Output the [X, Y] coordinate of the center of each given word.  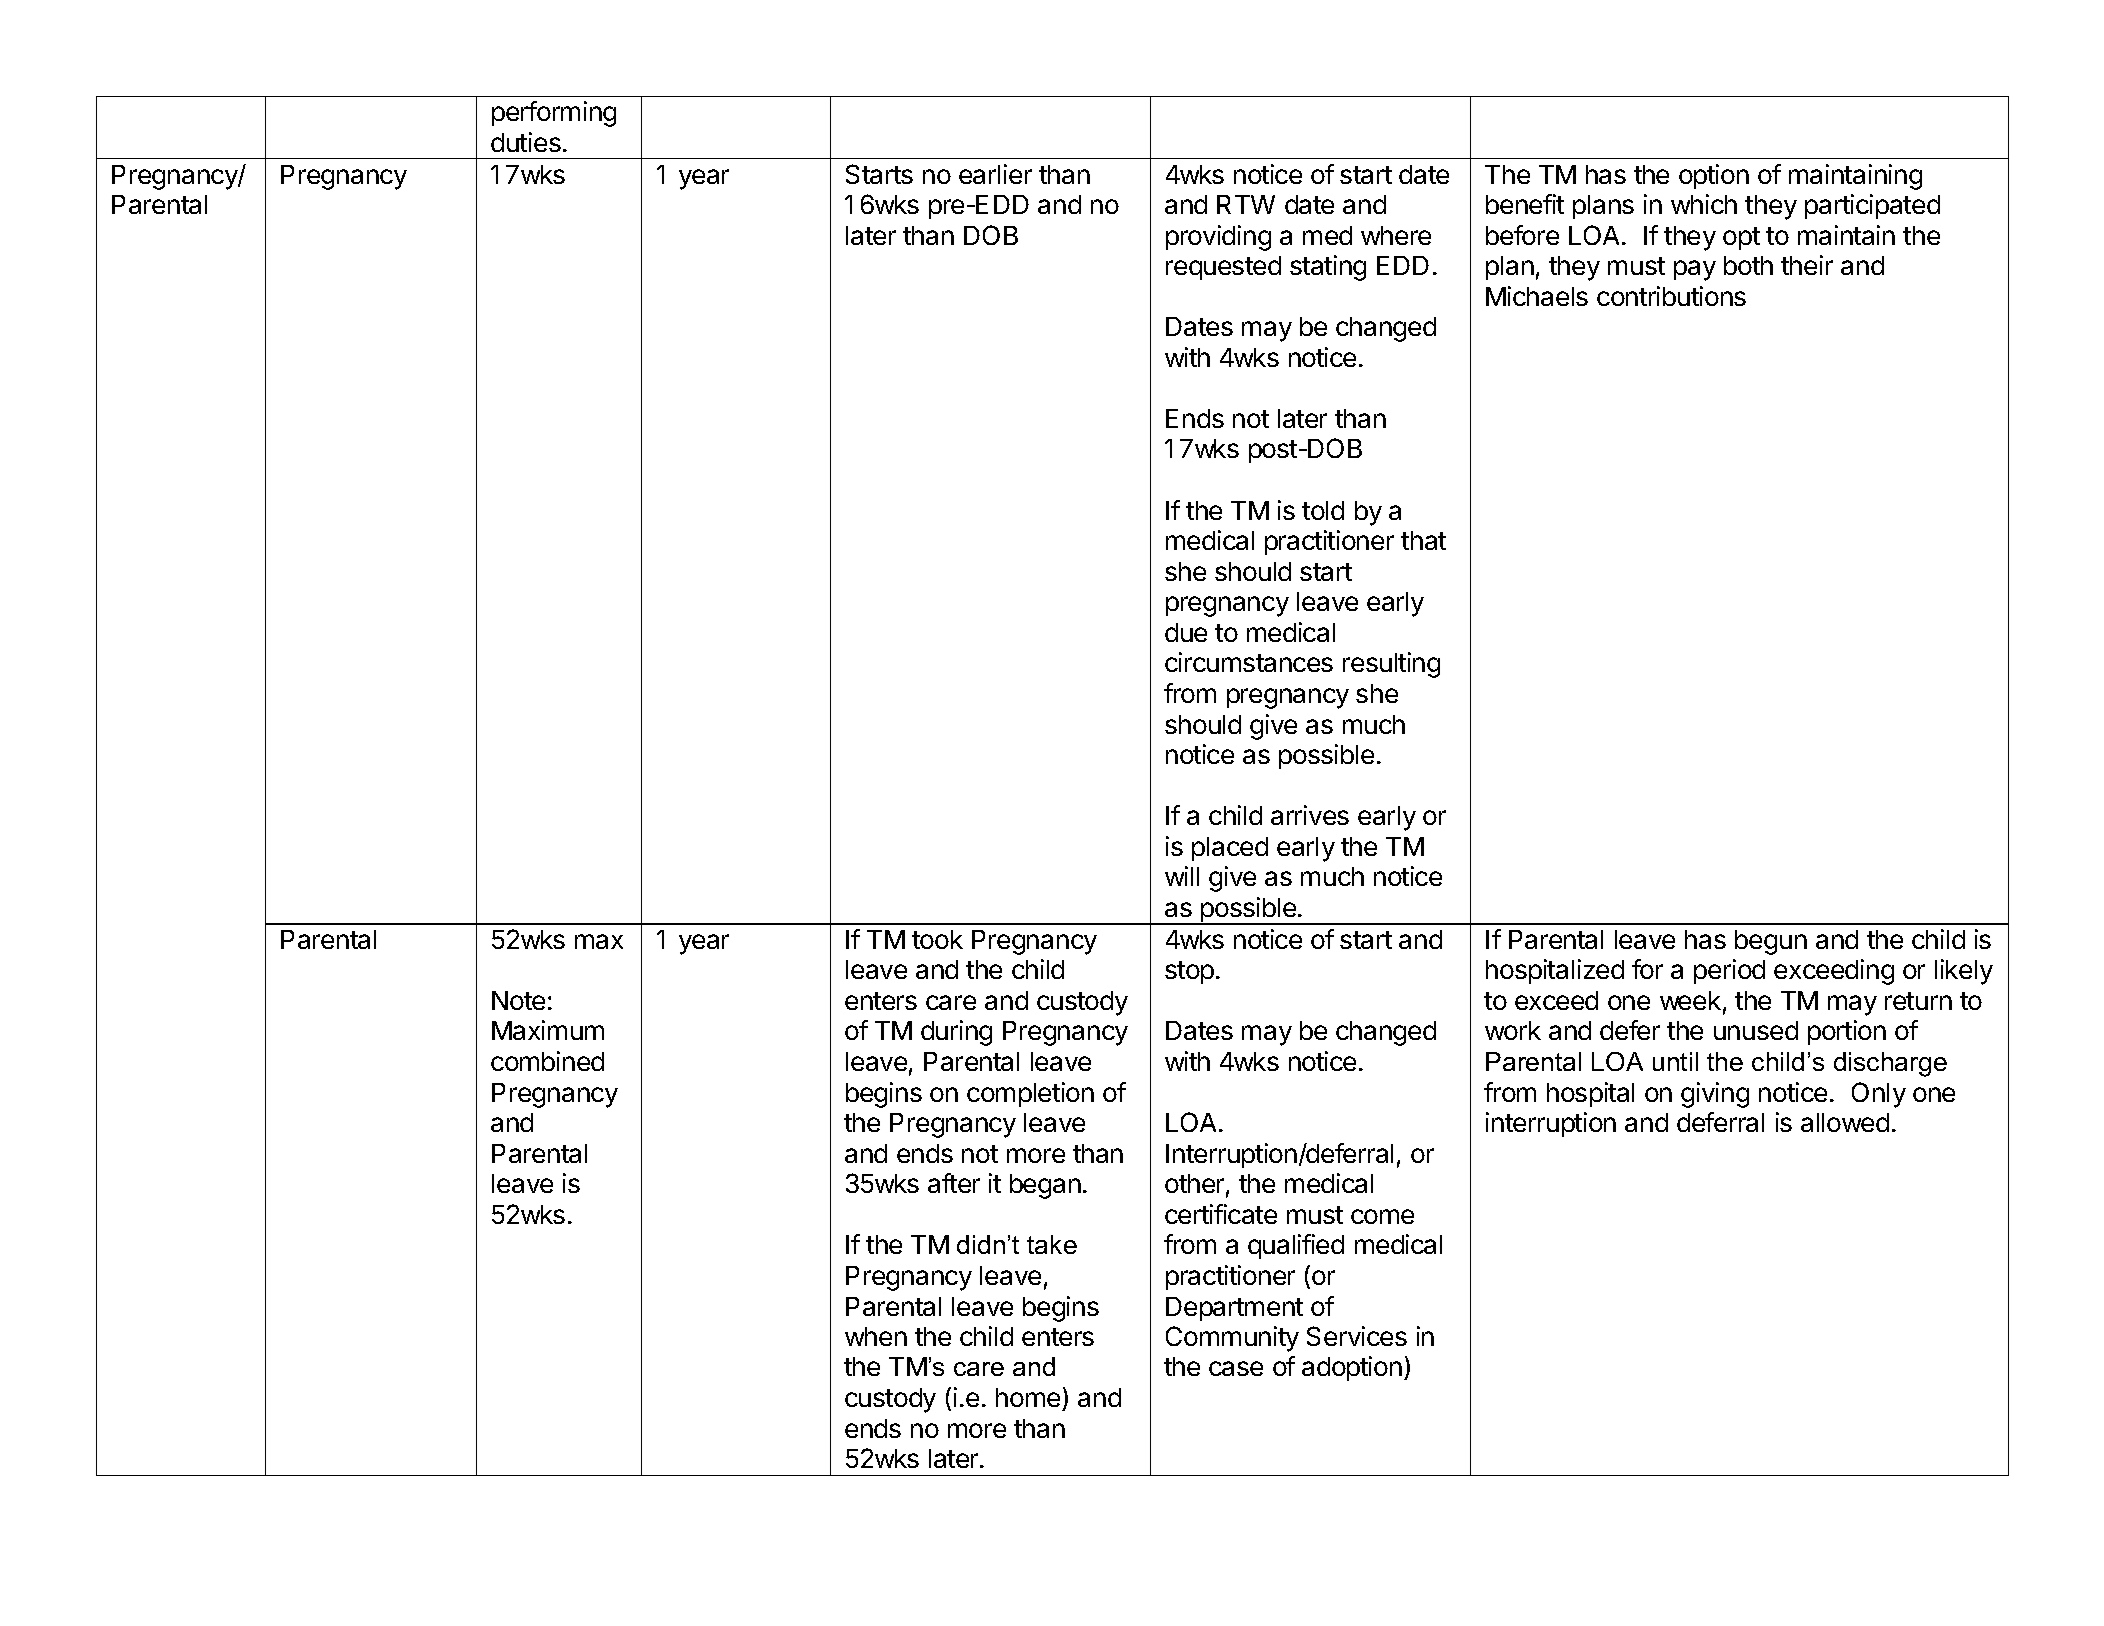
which [1704, 204]
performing [554, 114]
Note [518, 1000]
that [1423, 540]
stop [1189, 972]
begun [1771, 942]
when [876, 1336]
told [1323, 510]
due [1186, 632]
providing [1218, 238]
